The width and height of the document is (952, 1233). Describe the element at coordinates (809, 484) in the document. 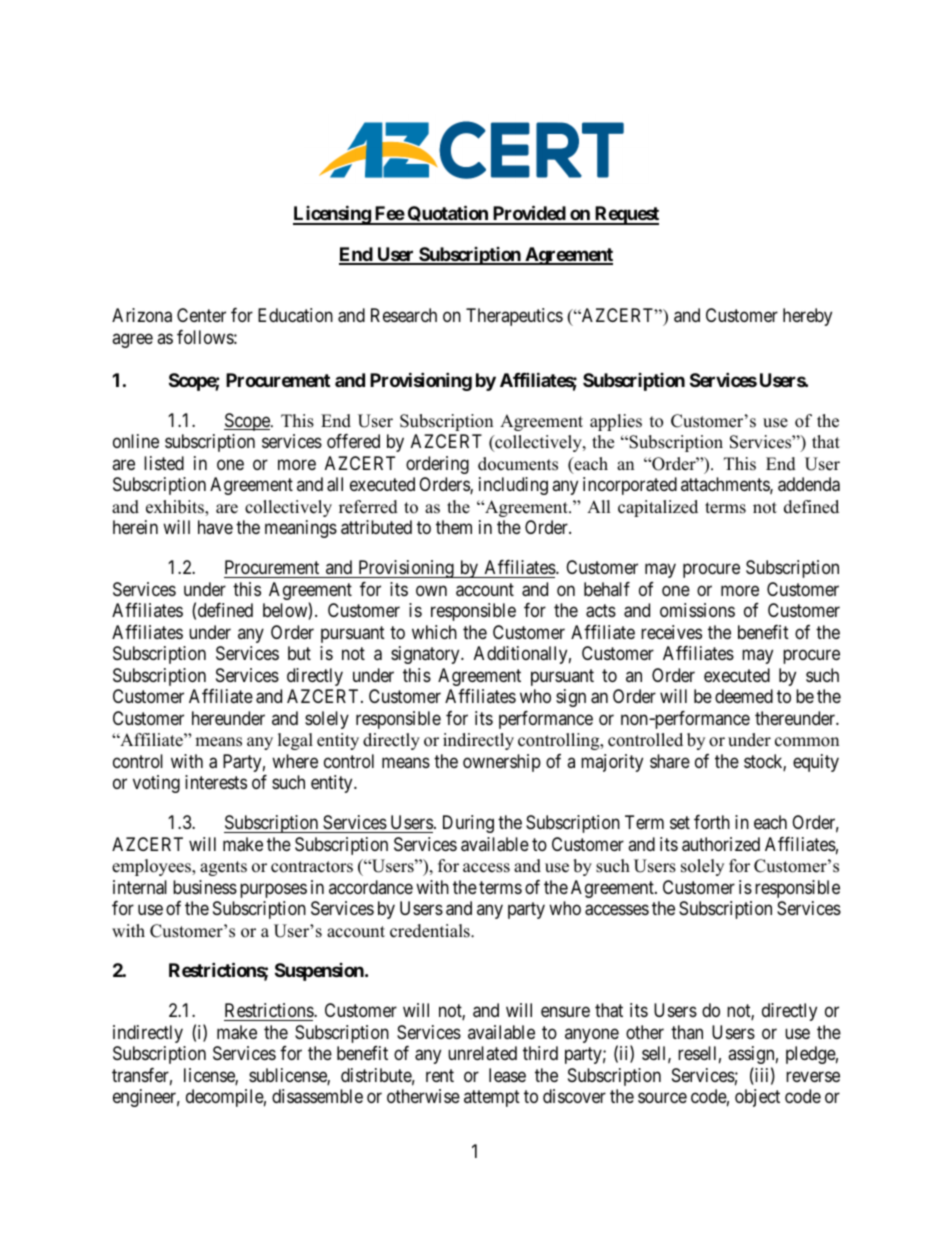

I see `addenda` at that location.
